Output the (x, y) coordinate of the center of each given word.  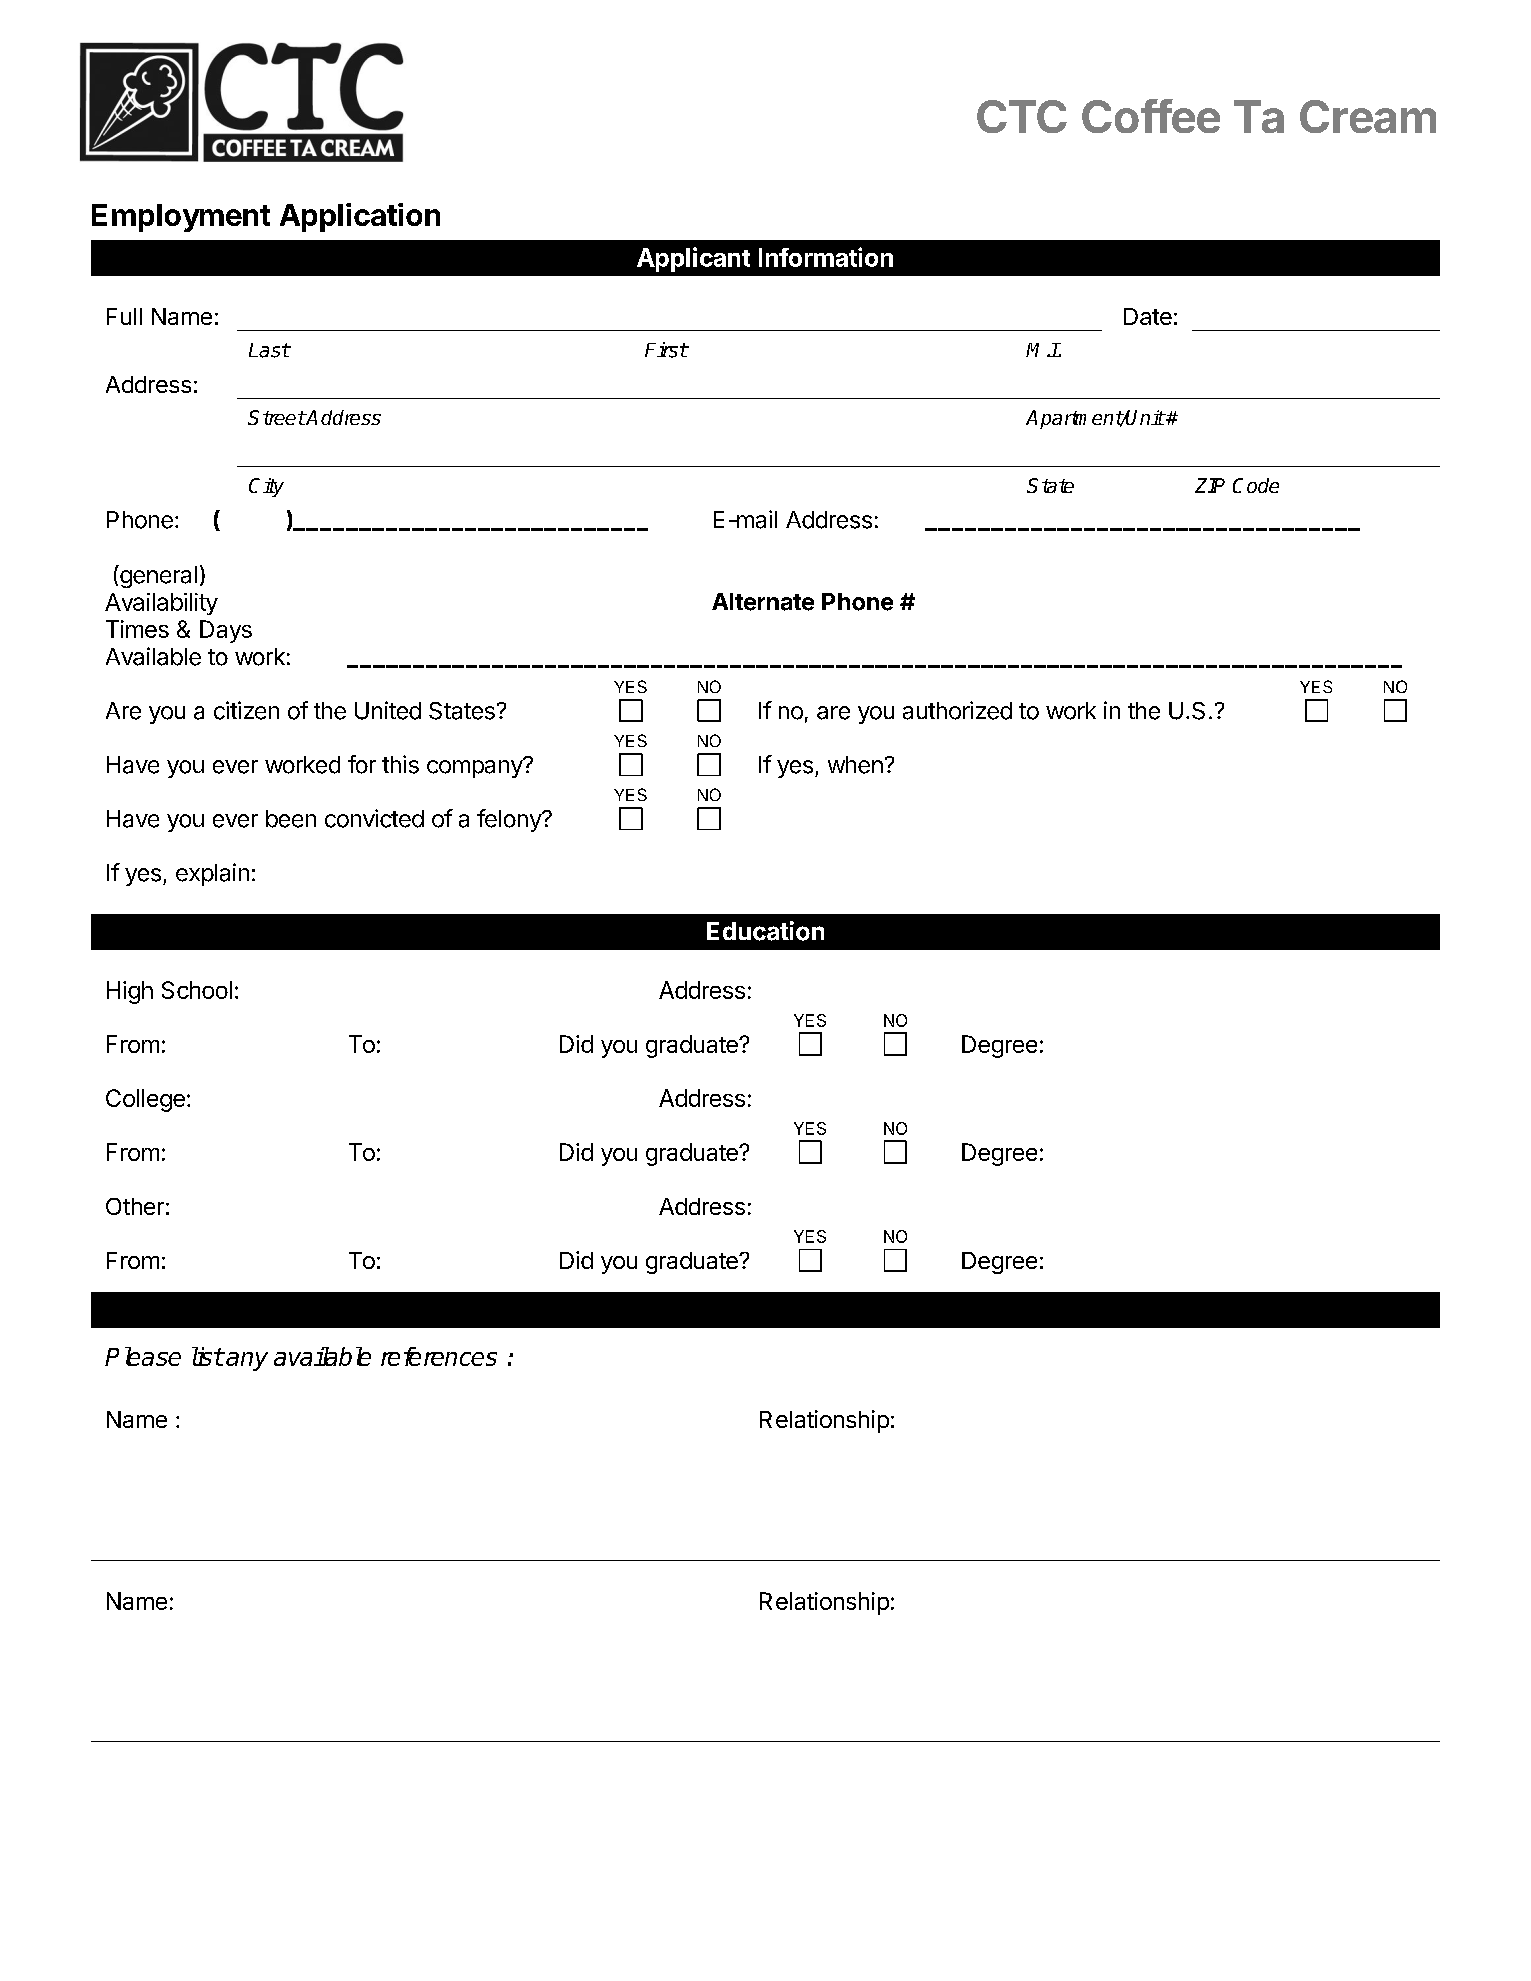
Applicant (693, 259)
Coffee (1151, 116)
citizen (246, 710)
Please (143, 1356)
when (855, 765)
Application (360, 217)
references (439, 1356)
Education (765, 931)
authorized (957, 710)
